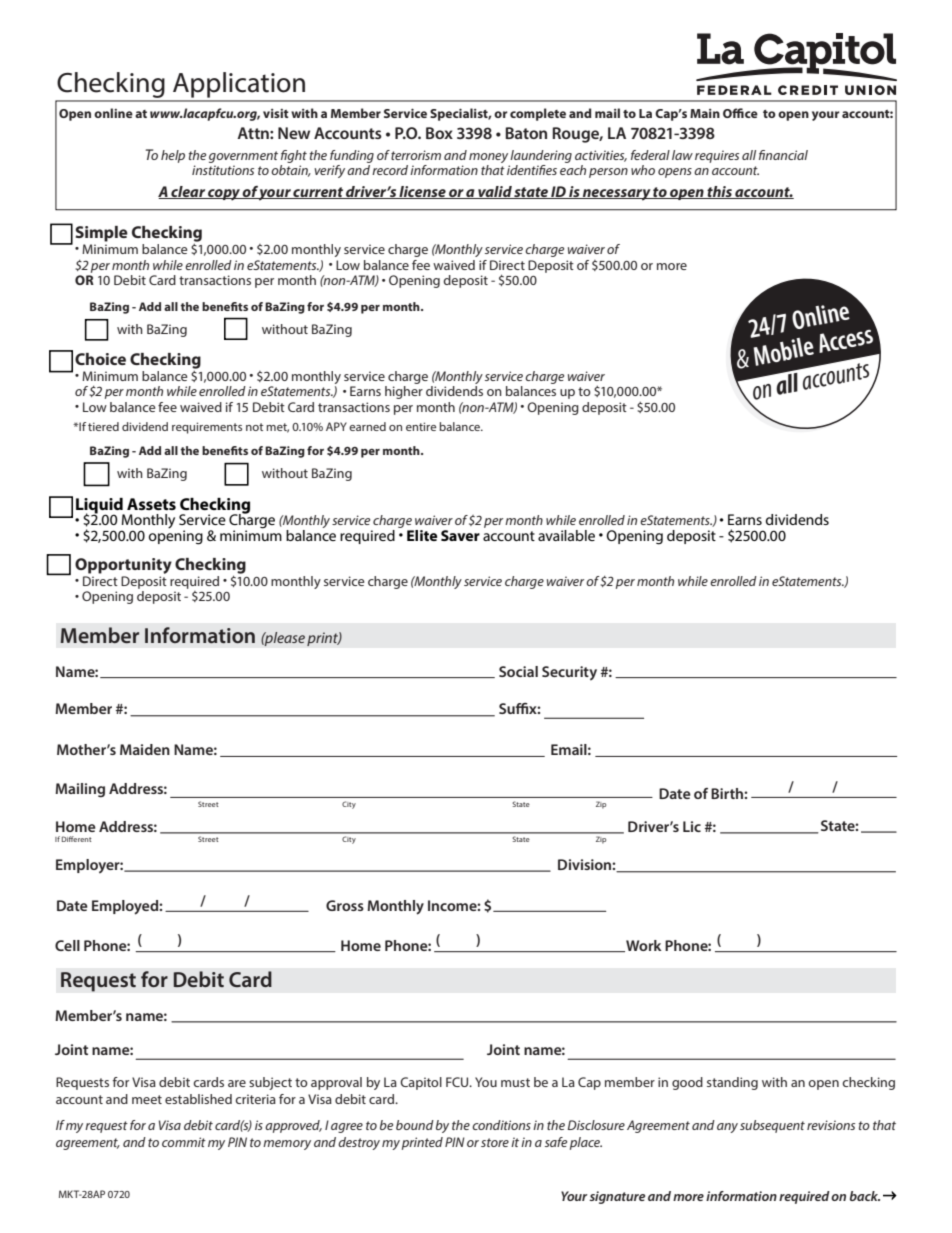 This page has height=1233, width=952. Describe the element at coordinates (643, 946) in the page. I see `Work` at that location.
